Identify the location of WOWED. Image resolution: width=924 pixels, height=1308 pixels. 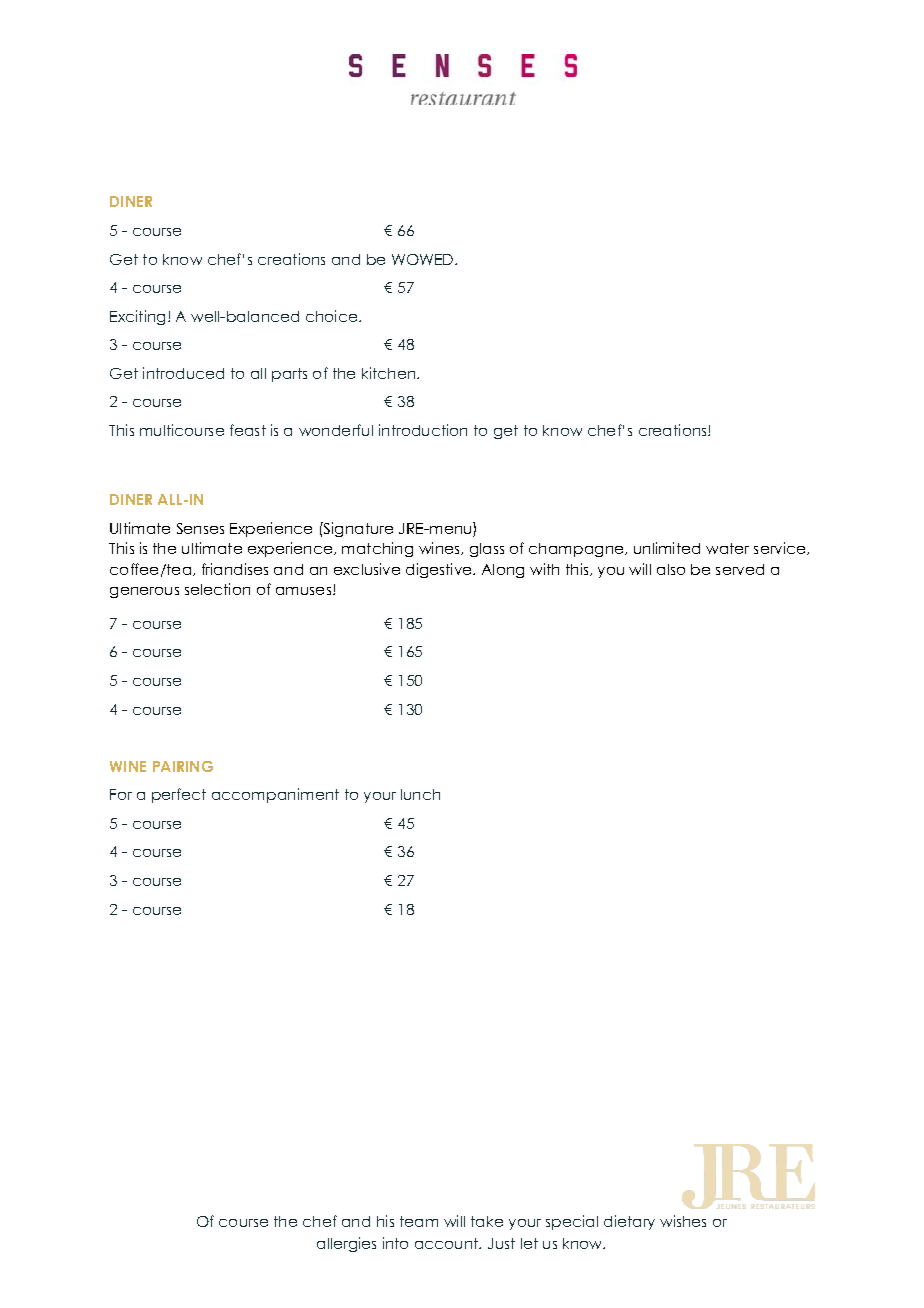
(424, 259).
